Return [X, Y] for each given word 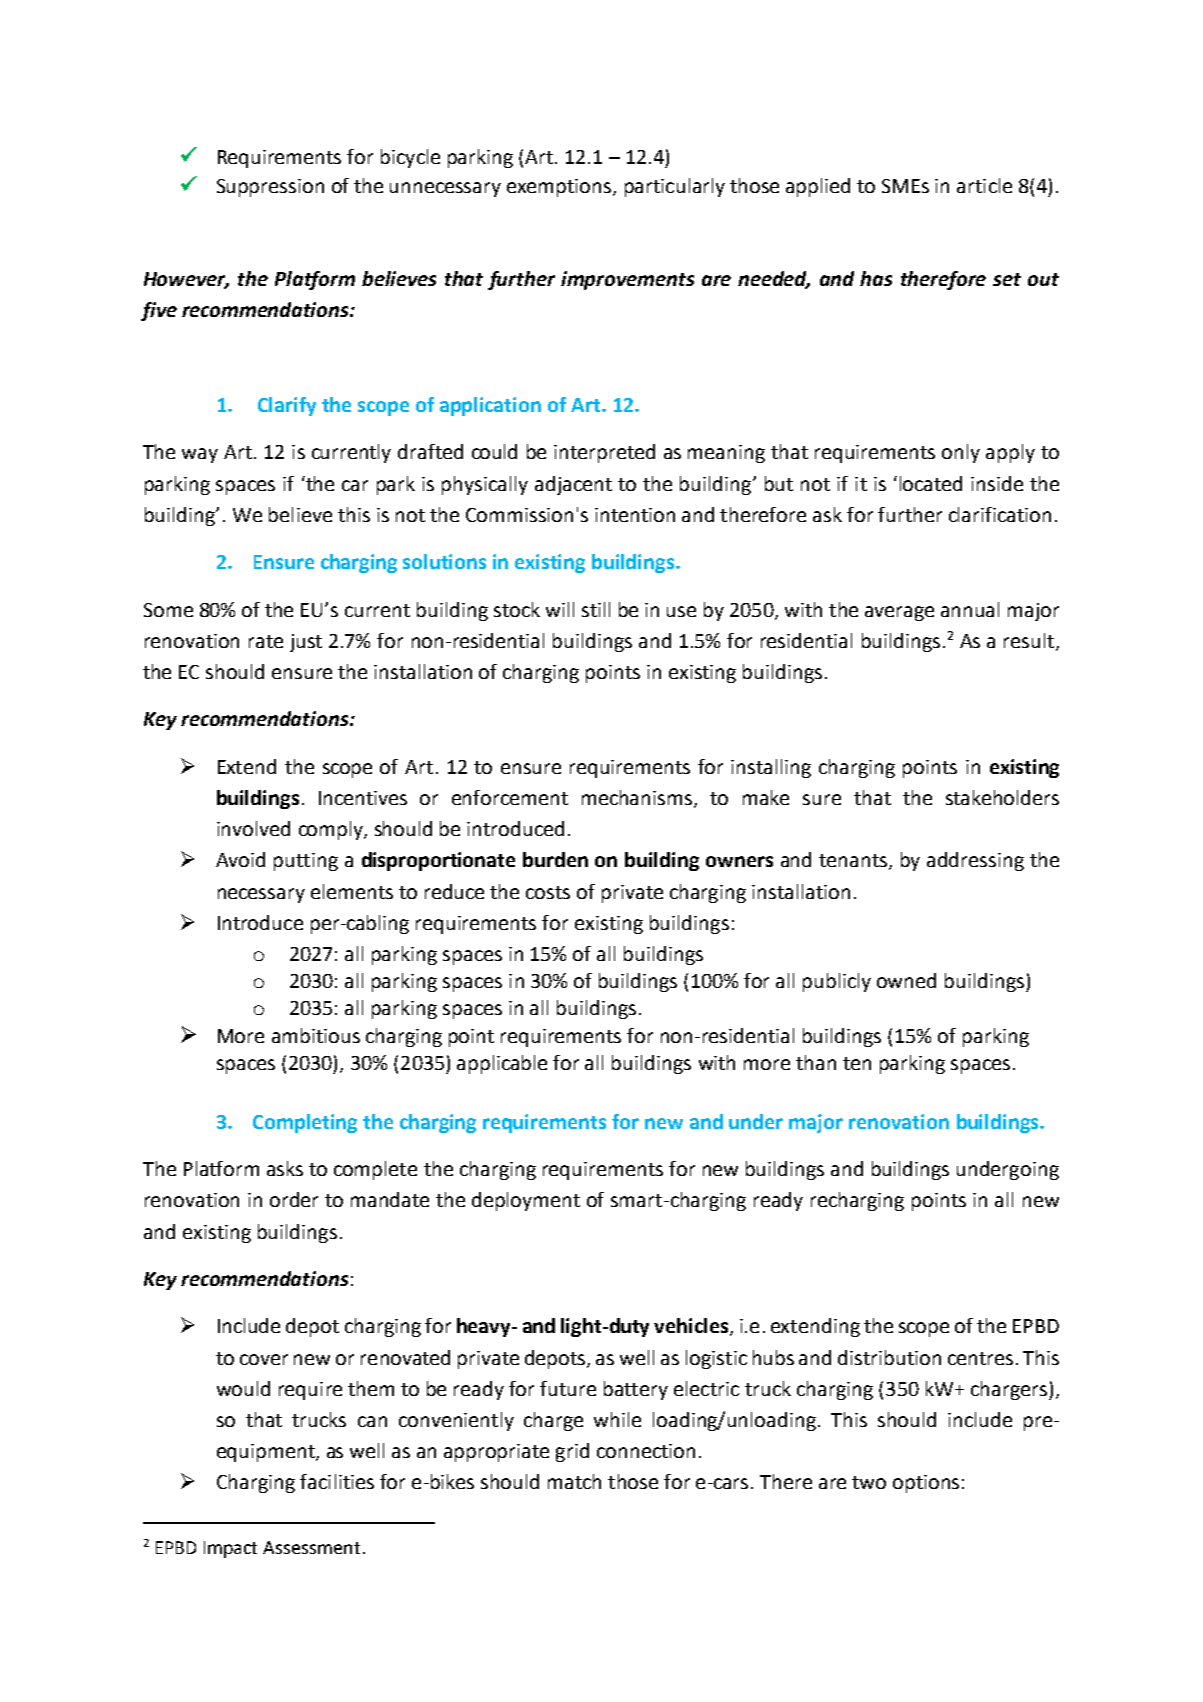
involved [253, 828]
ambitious [316, 1035]
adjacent [573, 485]
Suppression [270, 188]
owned [906, 980]
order [294, 1199]
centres [980, 1358]
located [931, 483]
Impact [230, 1549]
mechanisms [638, 799]
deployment [526, 1201]
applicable [502, 1064]
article [984, 185]
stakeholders [1002, 797]
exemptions [560, 188]
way [200, 455]
